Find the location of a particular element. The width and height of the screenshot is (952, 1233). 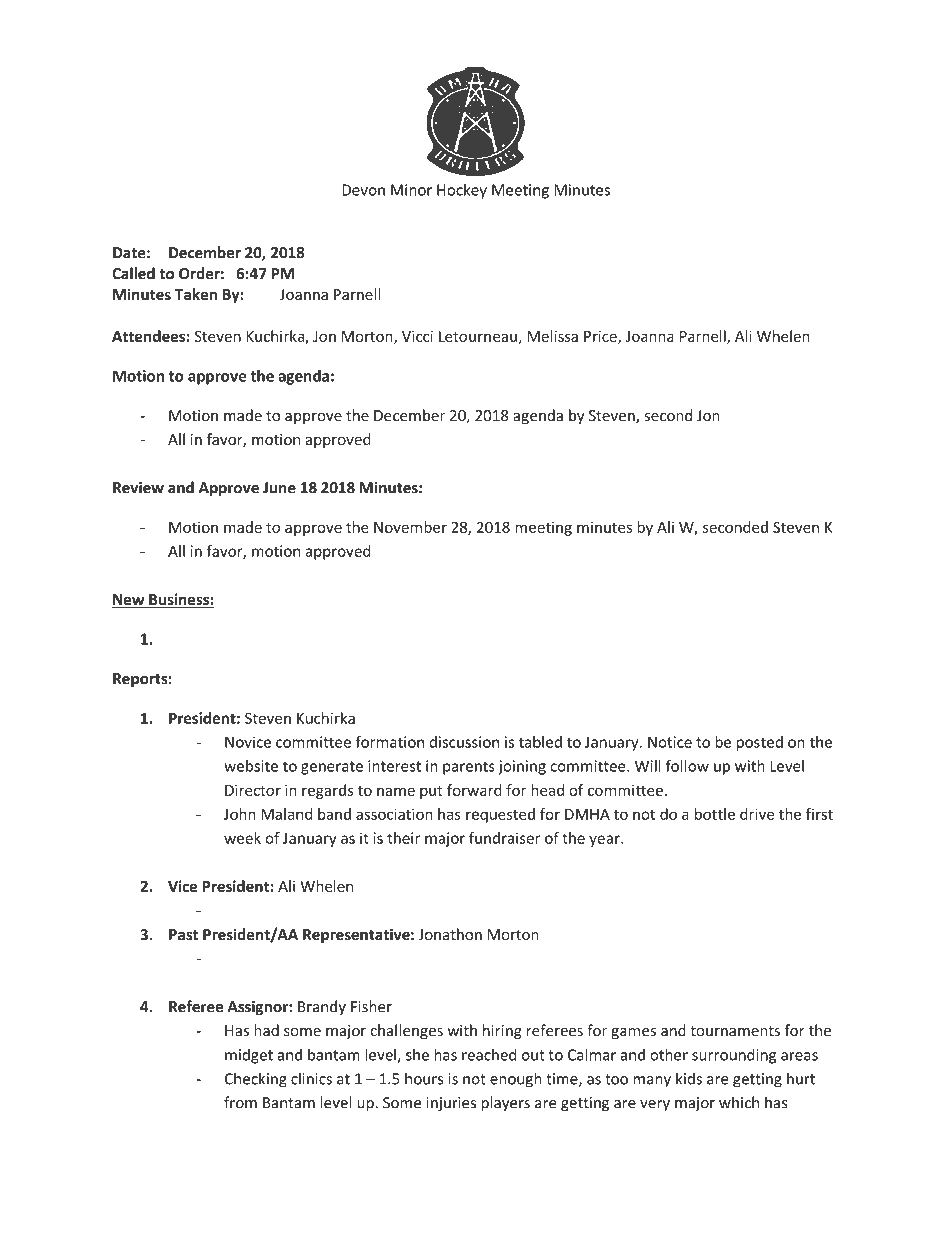

Price is located at coordinates (601, 337).
